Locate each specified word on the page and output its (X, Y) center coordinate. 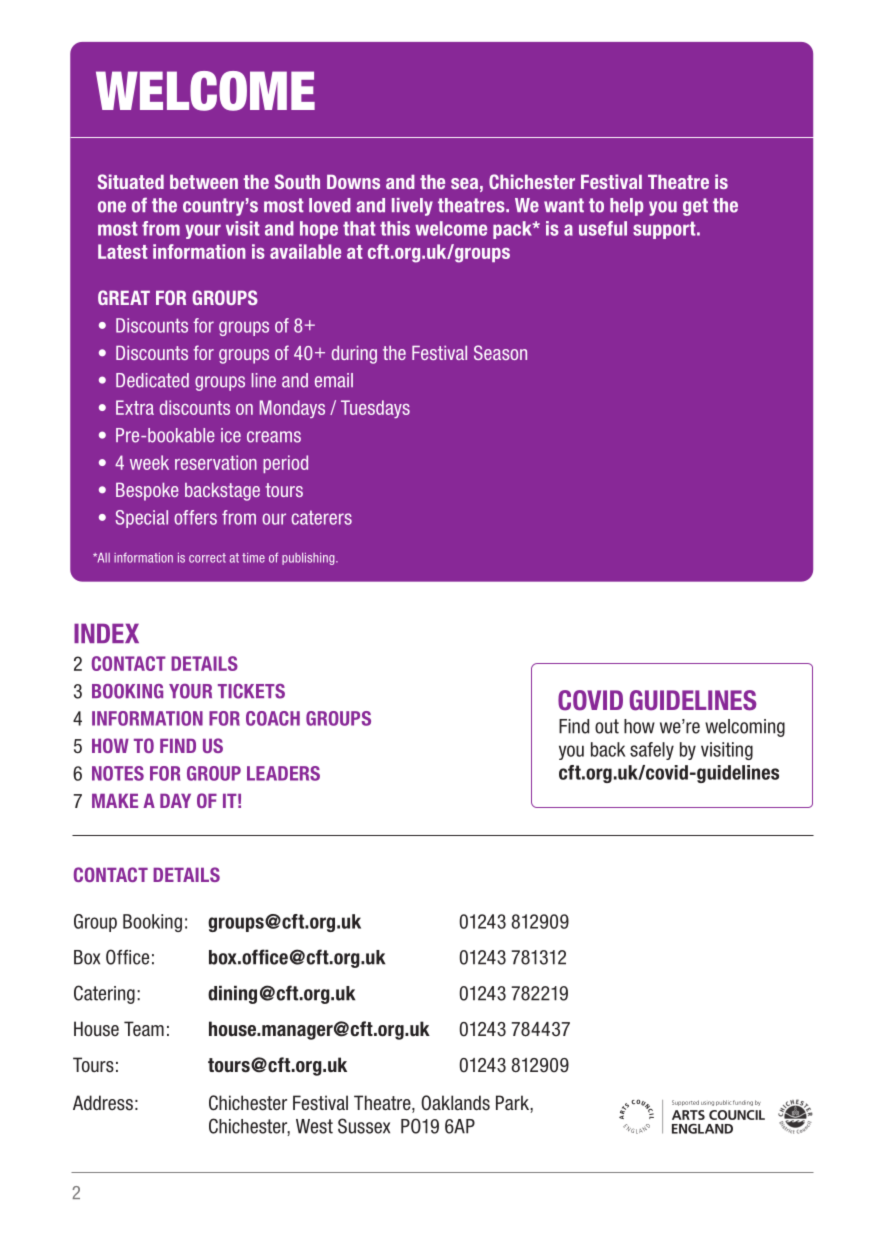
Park (513, 1104)
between (204, 182)
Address (103, 1103)
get (695, 207)
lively (412, 207)
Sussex (364, 1126)
